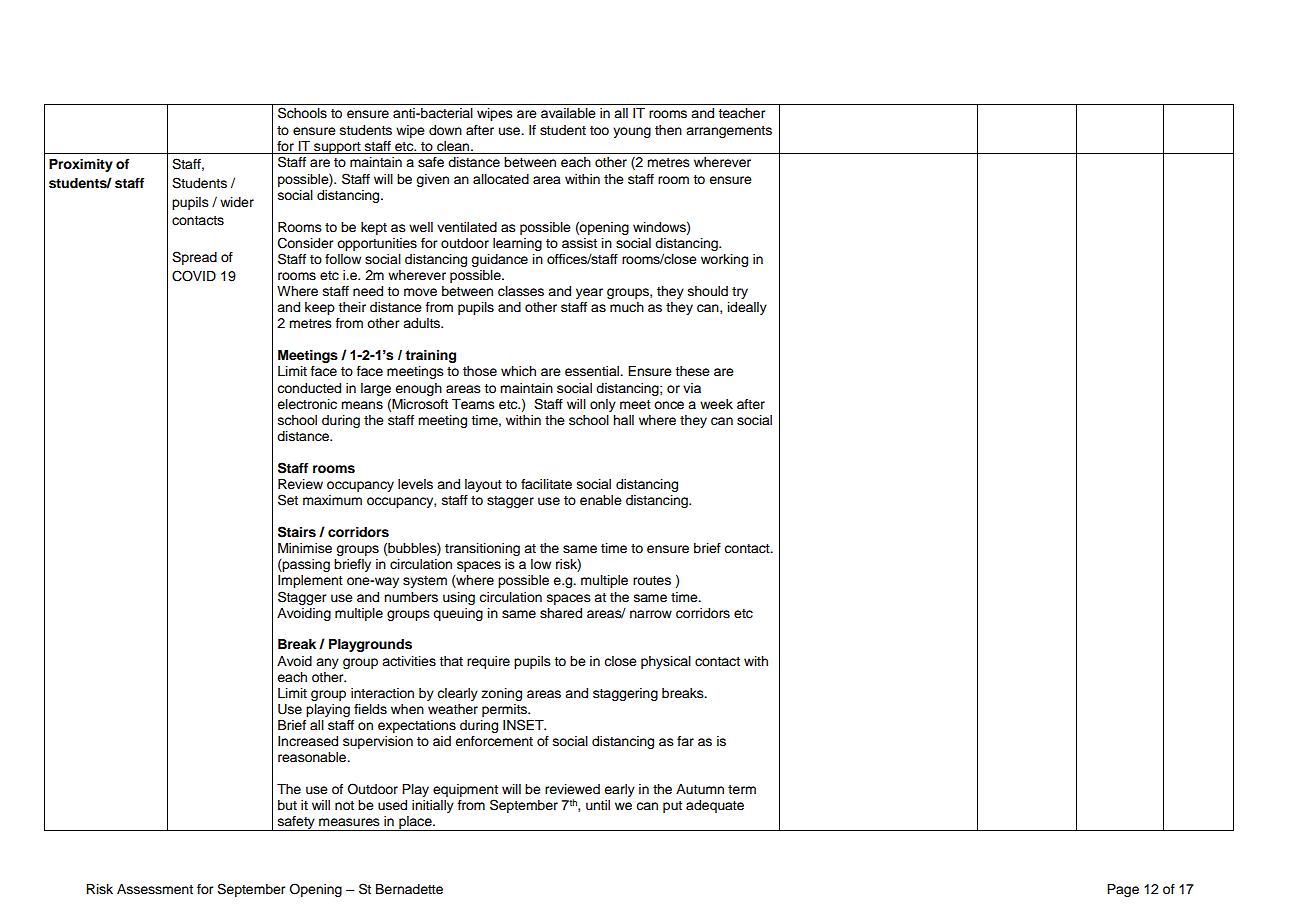 The image size is (1308, 924). What do you see at coordinates (598, 805) in the document?
I see `until` at bounding box center [598, 805].
